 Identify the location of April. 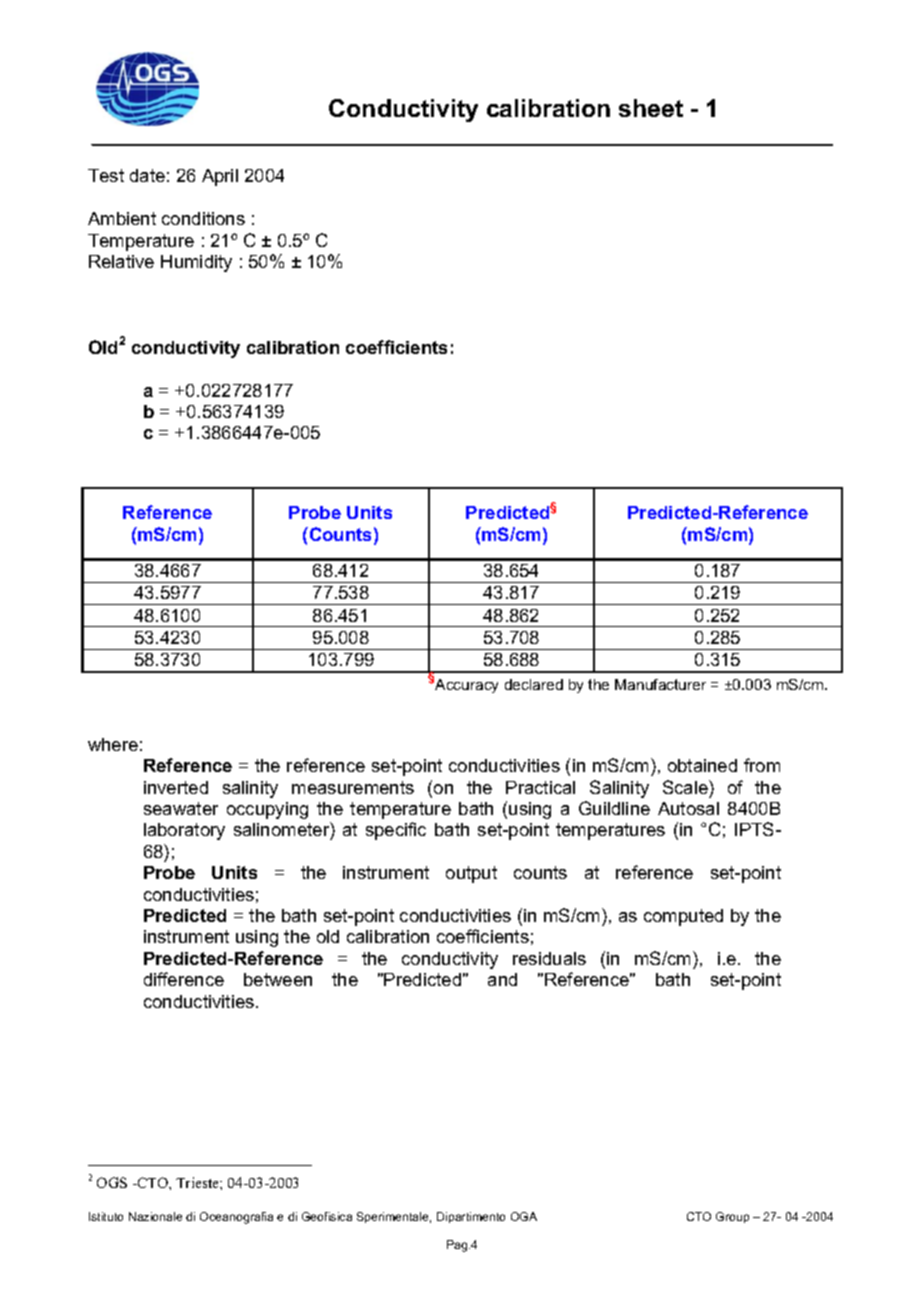
(220, 177).
